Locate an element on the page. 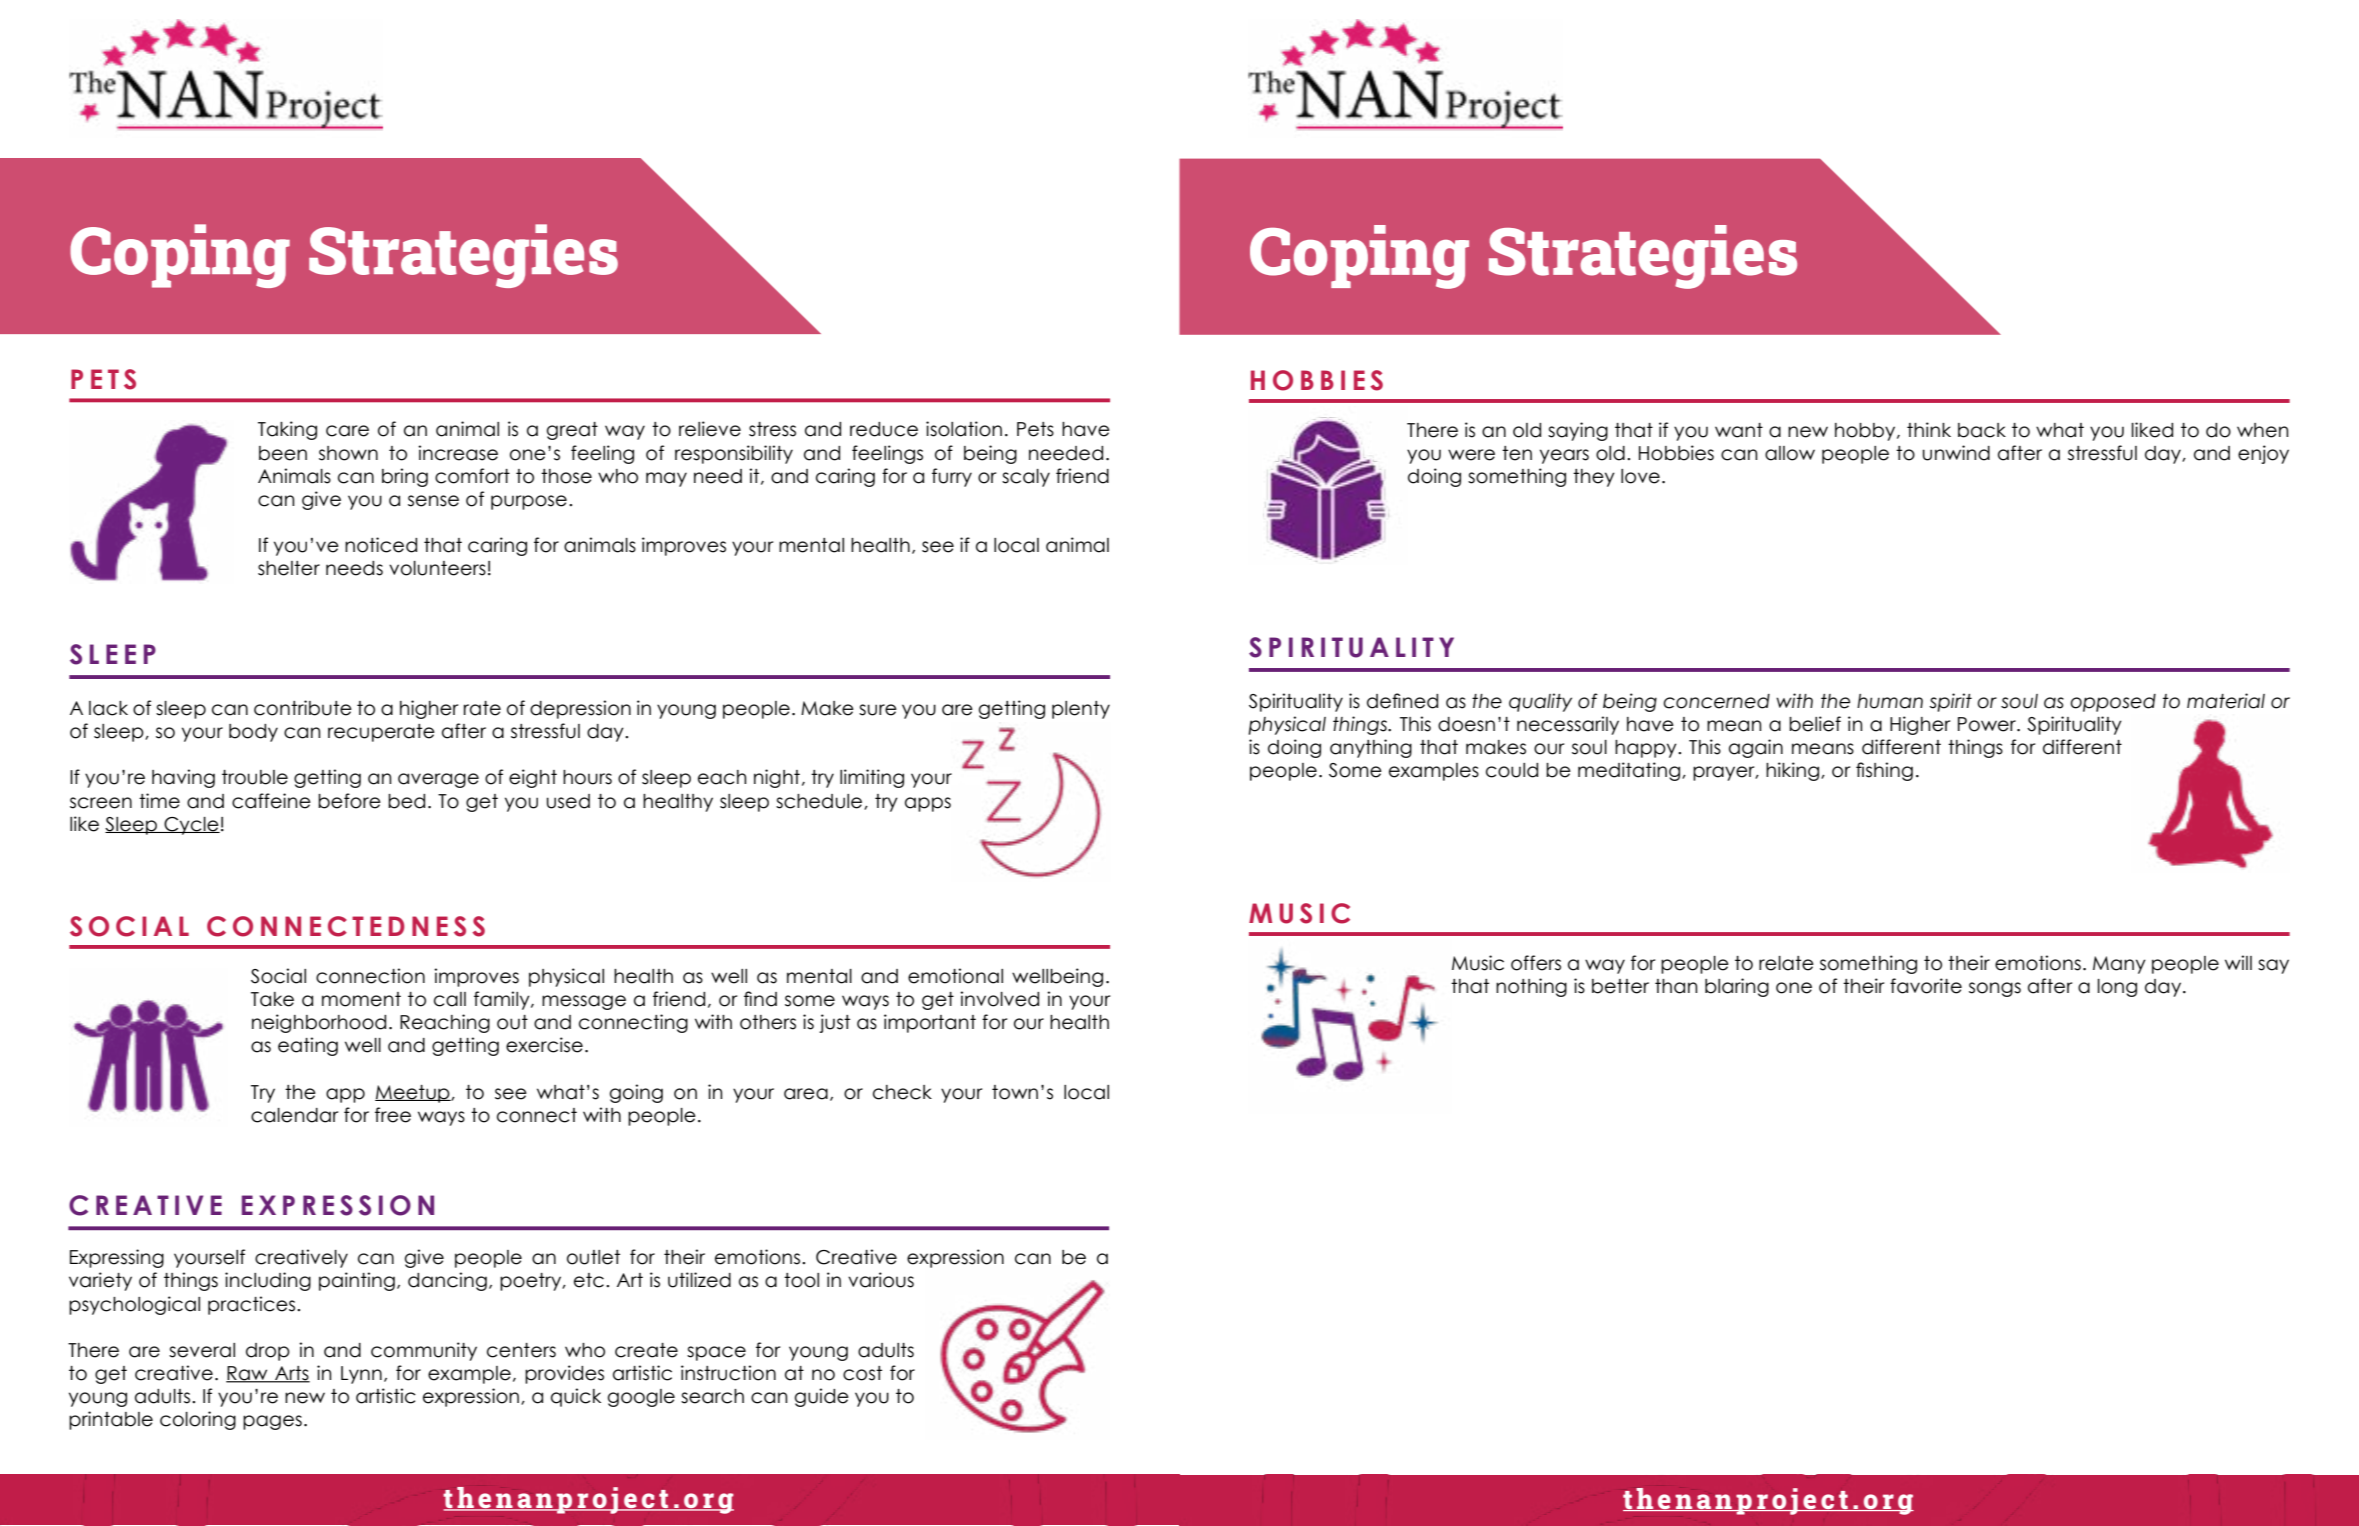 Image resolution: width=2359 pixels, height=1526 pixels. songs is located at coordinates (1995, 989).
